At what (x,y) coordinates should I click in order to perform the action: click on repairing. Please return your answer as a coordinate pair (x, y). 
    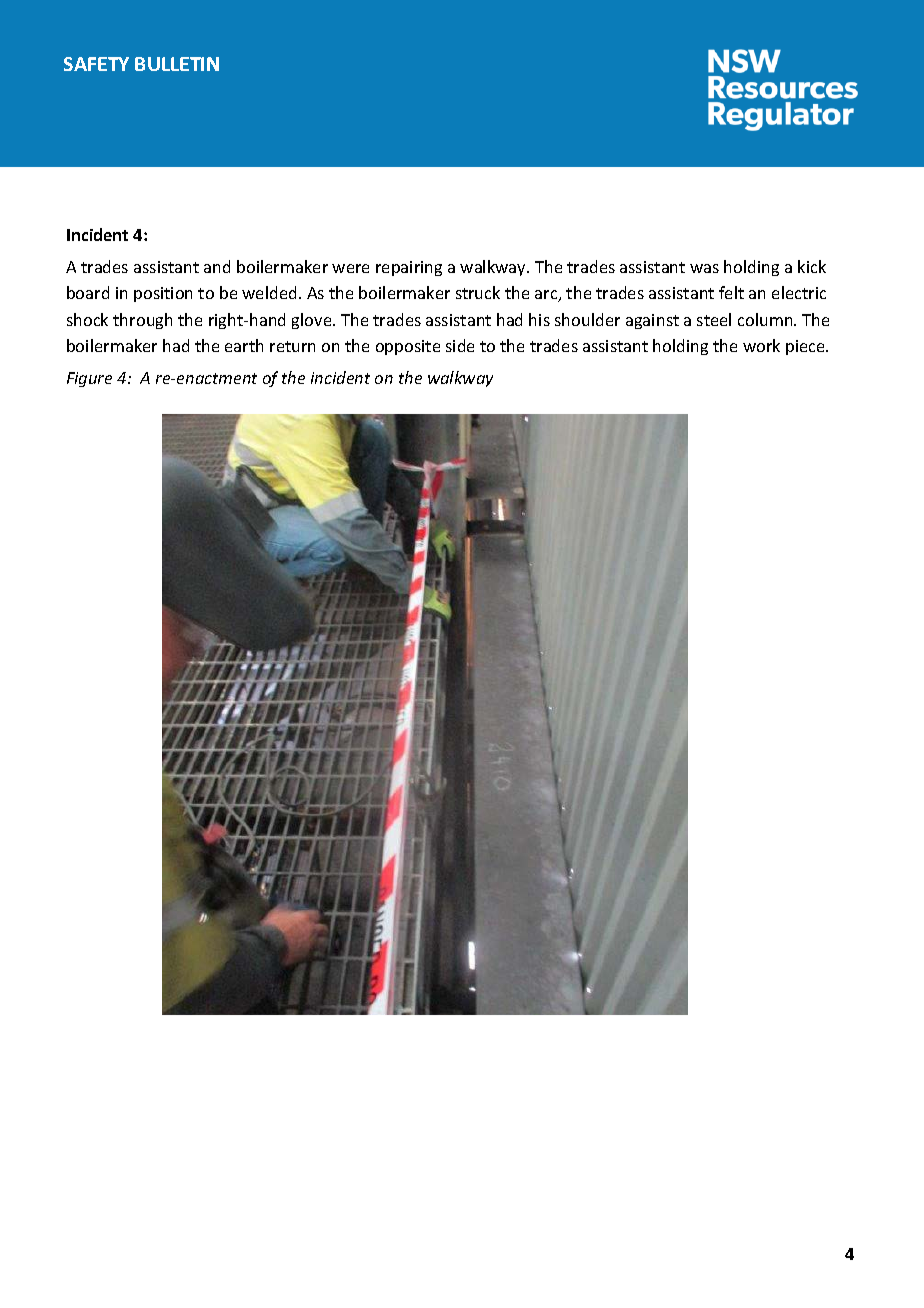
    Looking at the image, I should click on (409, 268).
